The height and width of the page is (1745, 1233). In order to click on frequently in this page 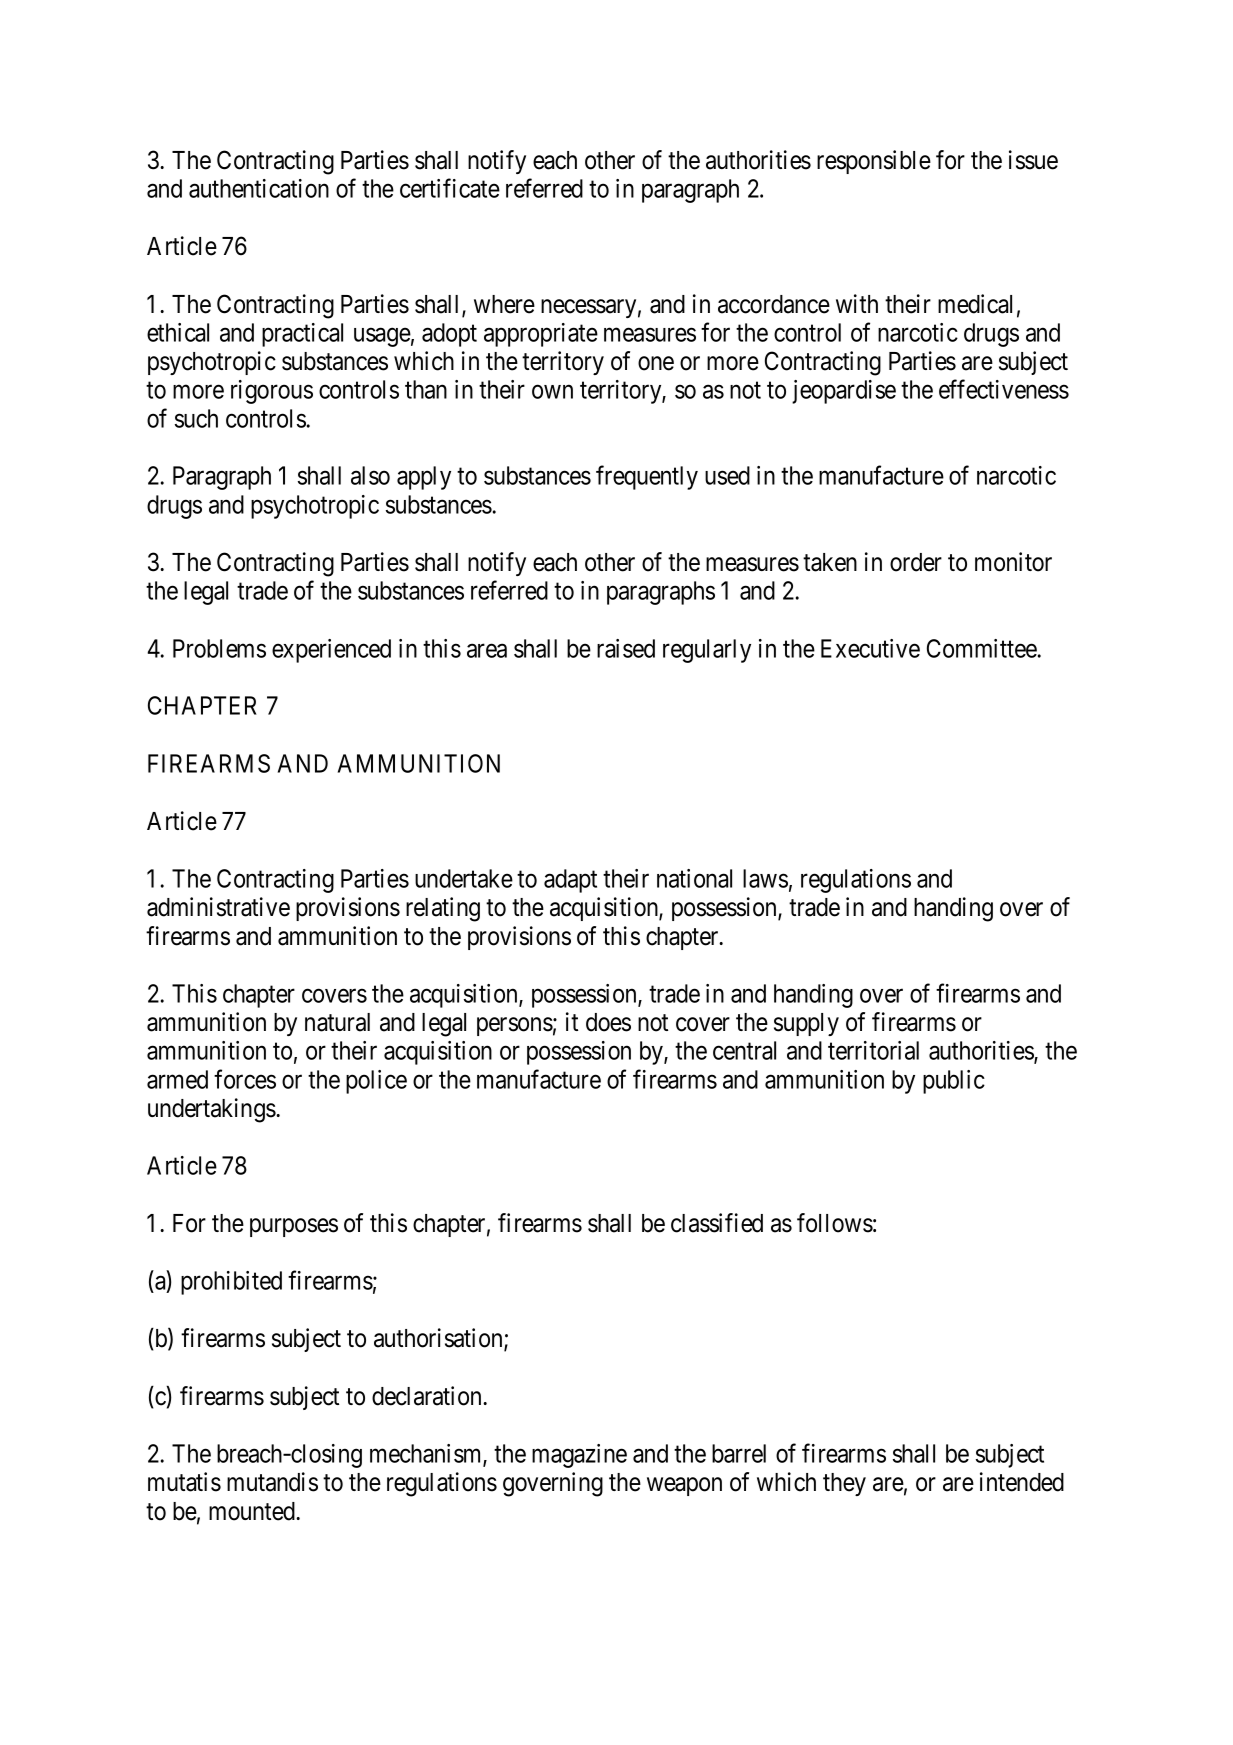, I will do `click(647, 477)`.
